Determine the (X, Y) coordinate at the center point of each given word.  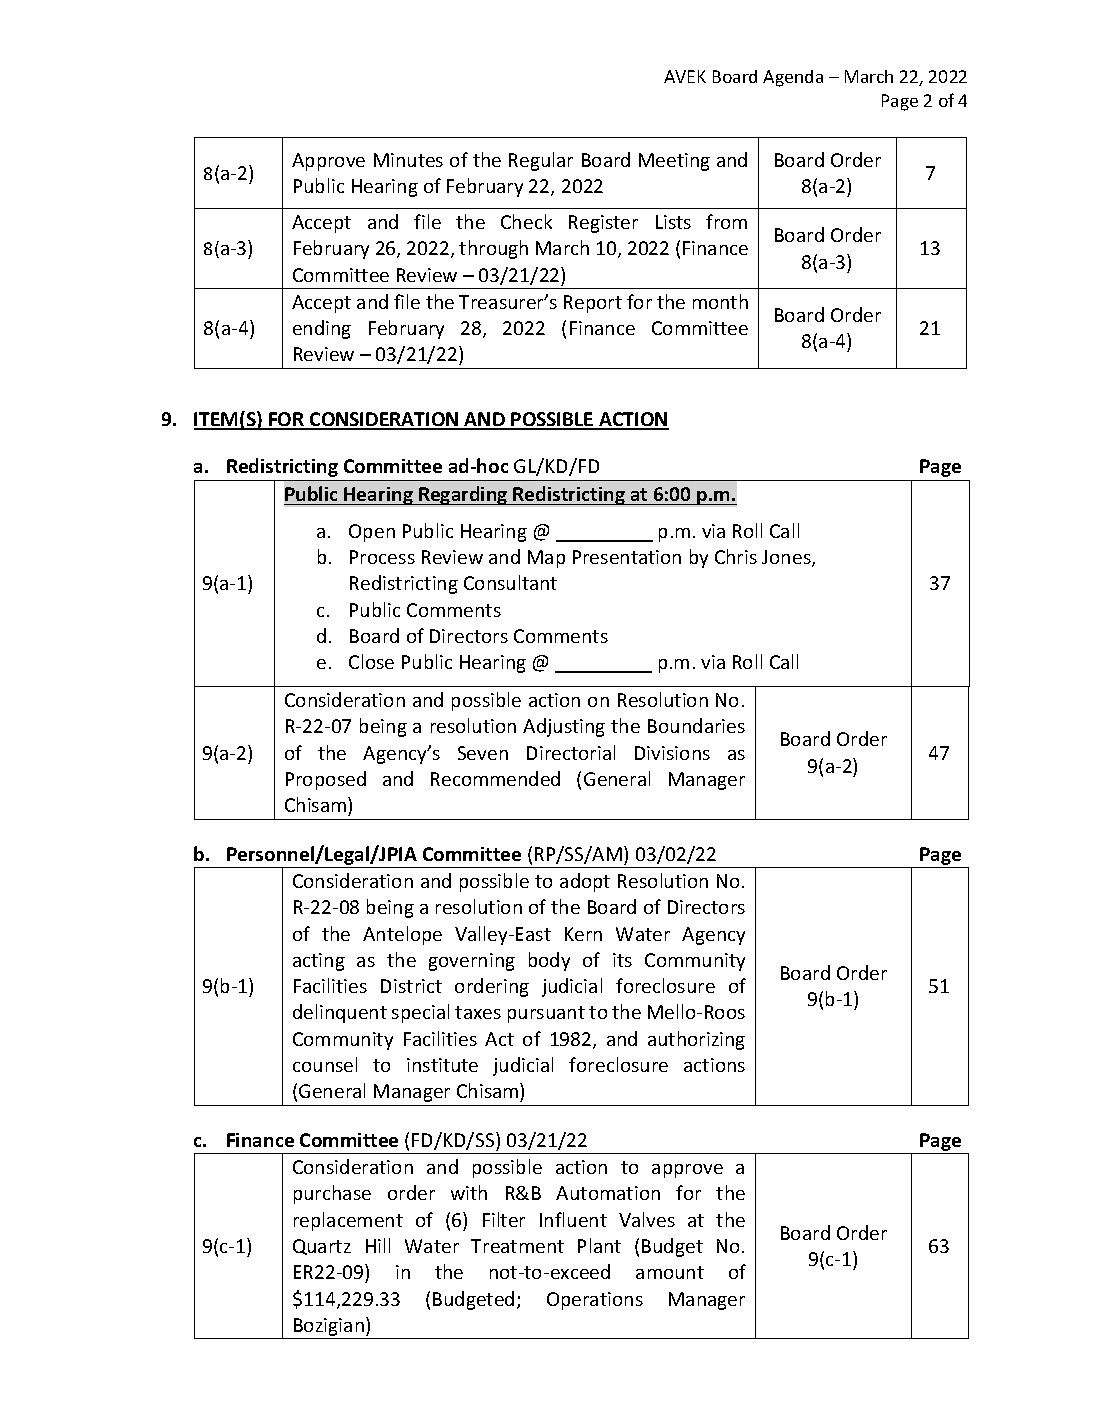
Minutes (408, 160)
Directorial (571, 752)
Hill (378, 1245)
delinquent (340, 1013)
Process (382, 557)
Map (546, 559)
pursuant (546, 1014)
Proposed (326, 780)
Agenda (793, 78)
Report (593, 304)
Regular (541, 161)
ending (322, 329)
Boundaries (696, 725)
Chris (736, 556)
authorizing (696, 1040)
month (720, 301)
